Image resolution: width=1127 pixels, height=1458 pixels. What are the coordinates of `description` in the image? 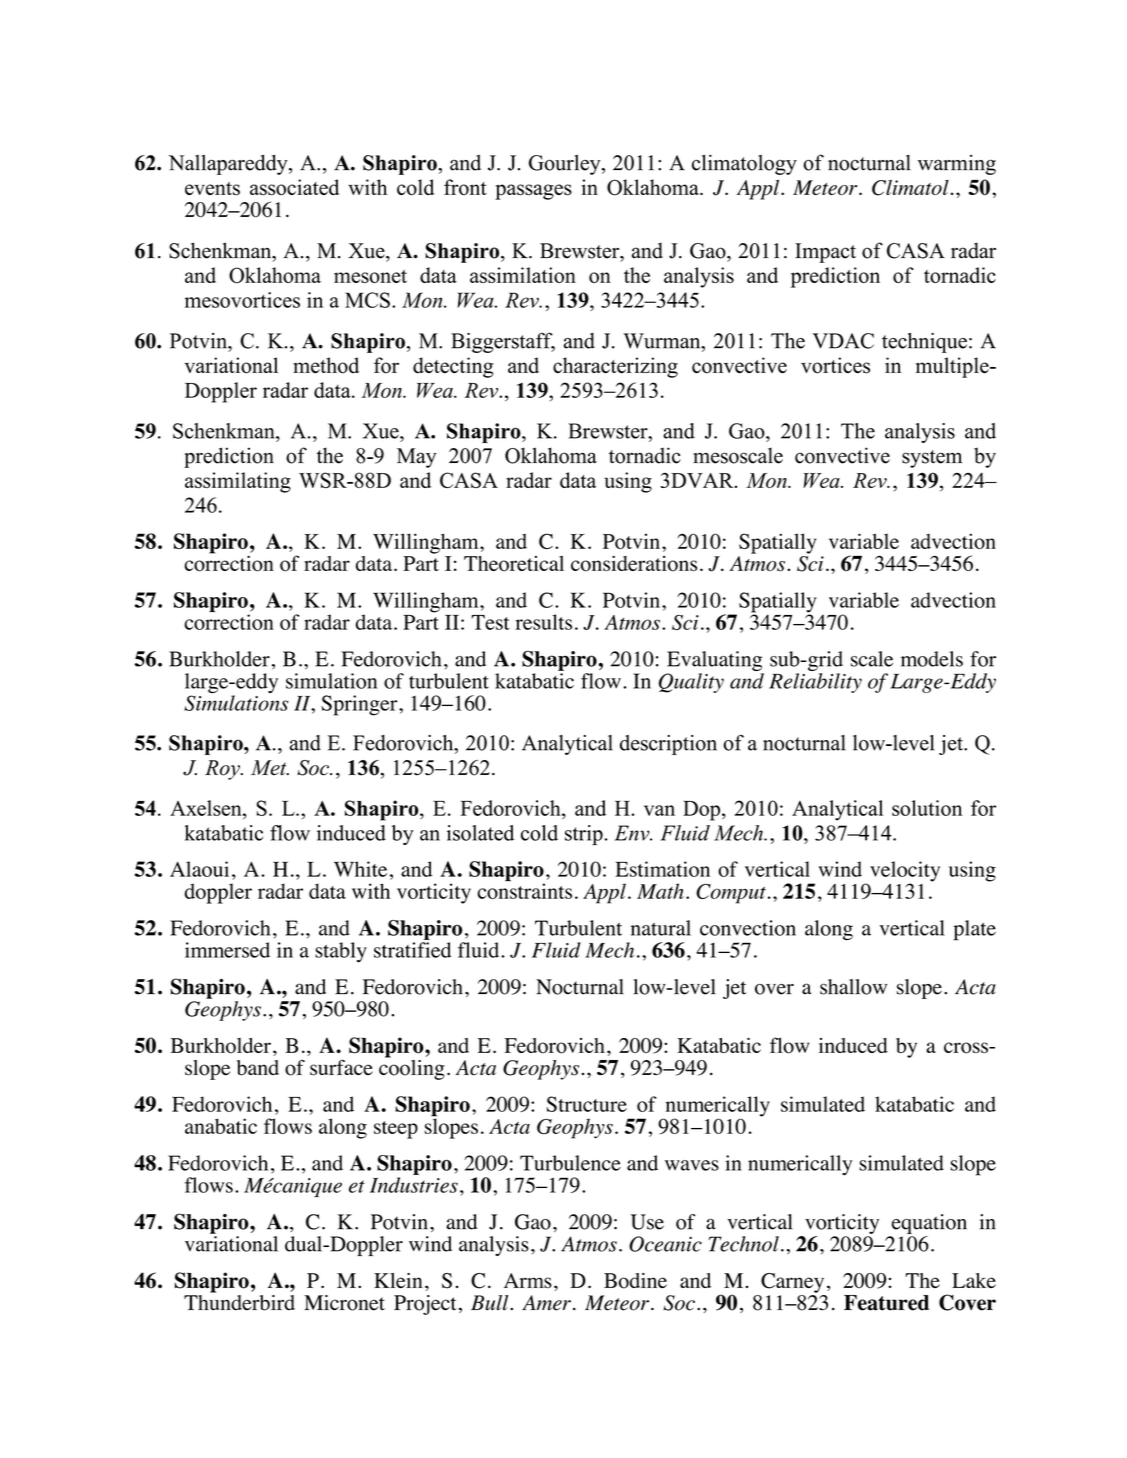 It's located at (668, 745).
